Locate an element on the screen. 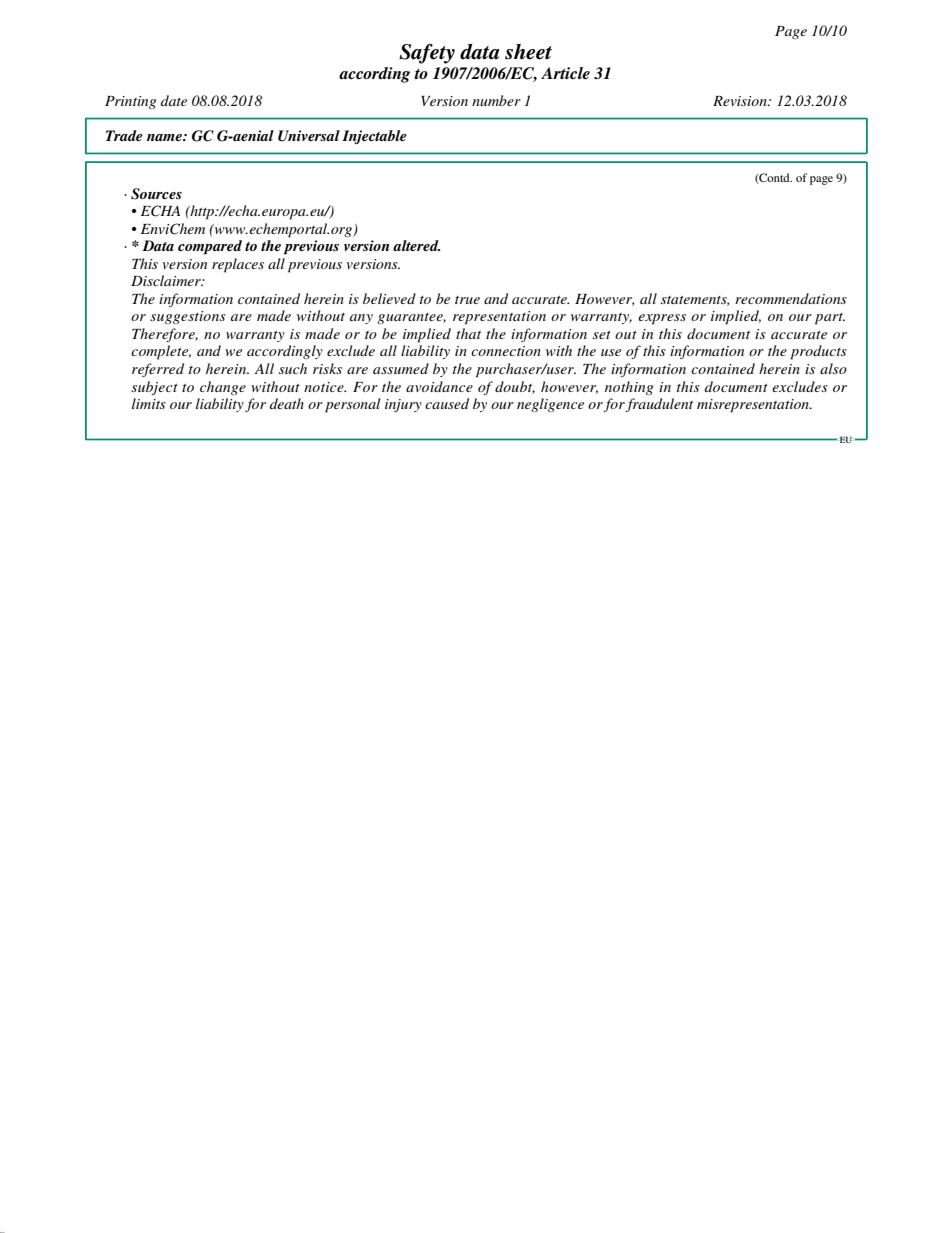 This screenshot has width=952, height=1233. Safety is located at coordinates (427, 53).
